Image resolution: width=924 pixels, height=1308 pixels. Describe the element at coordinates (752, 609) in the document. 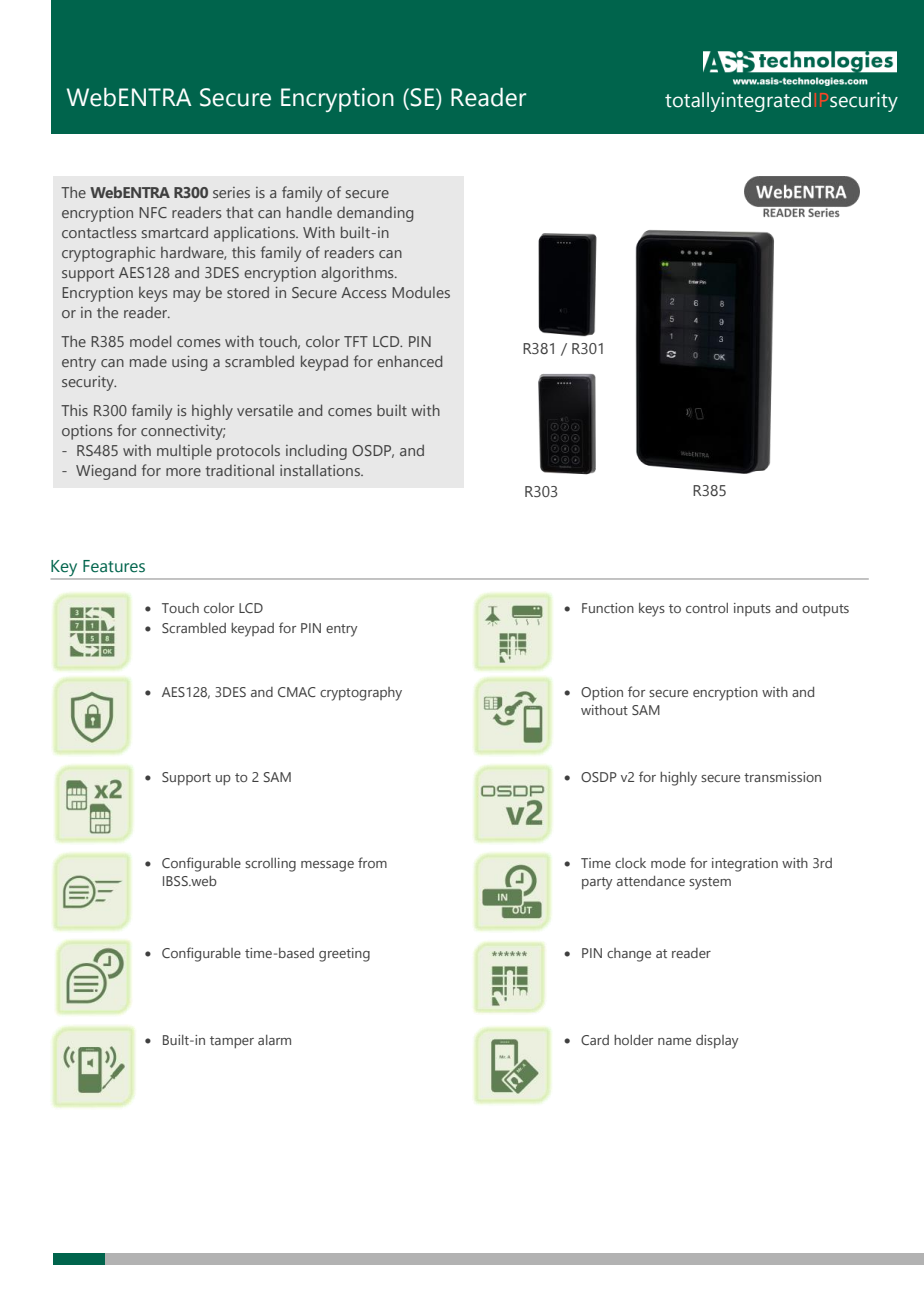

I see `inputs` at that location.
